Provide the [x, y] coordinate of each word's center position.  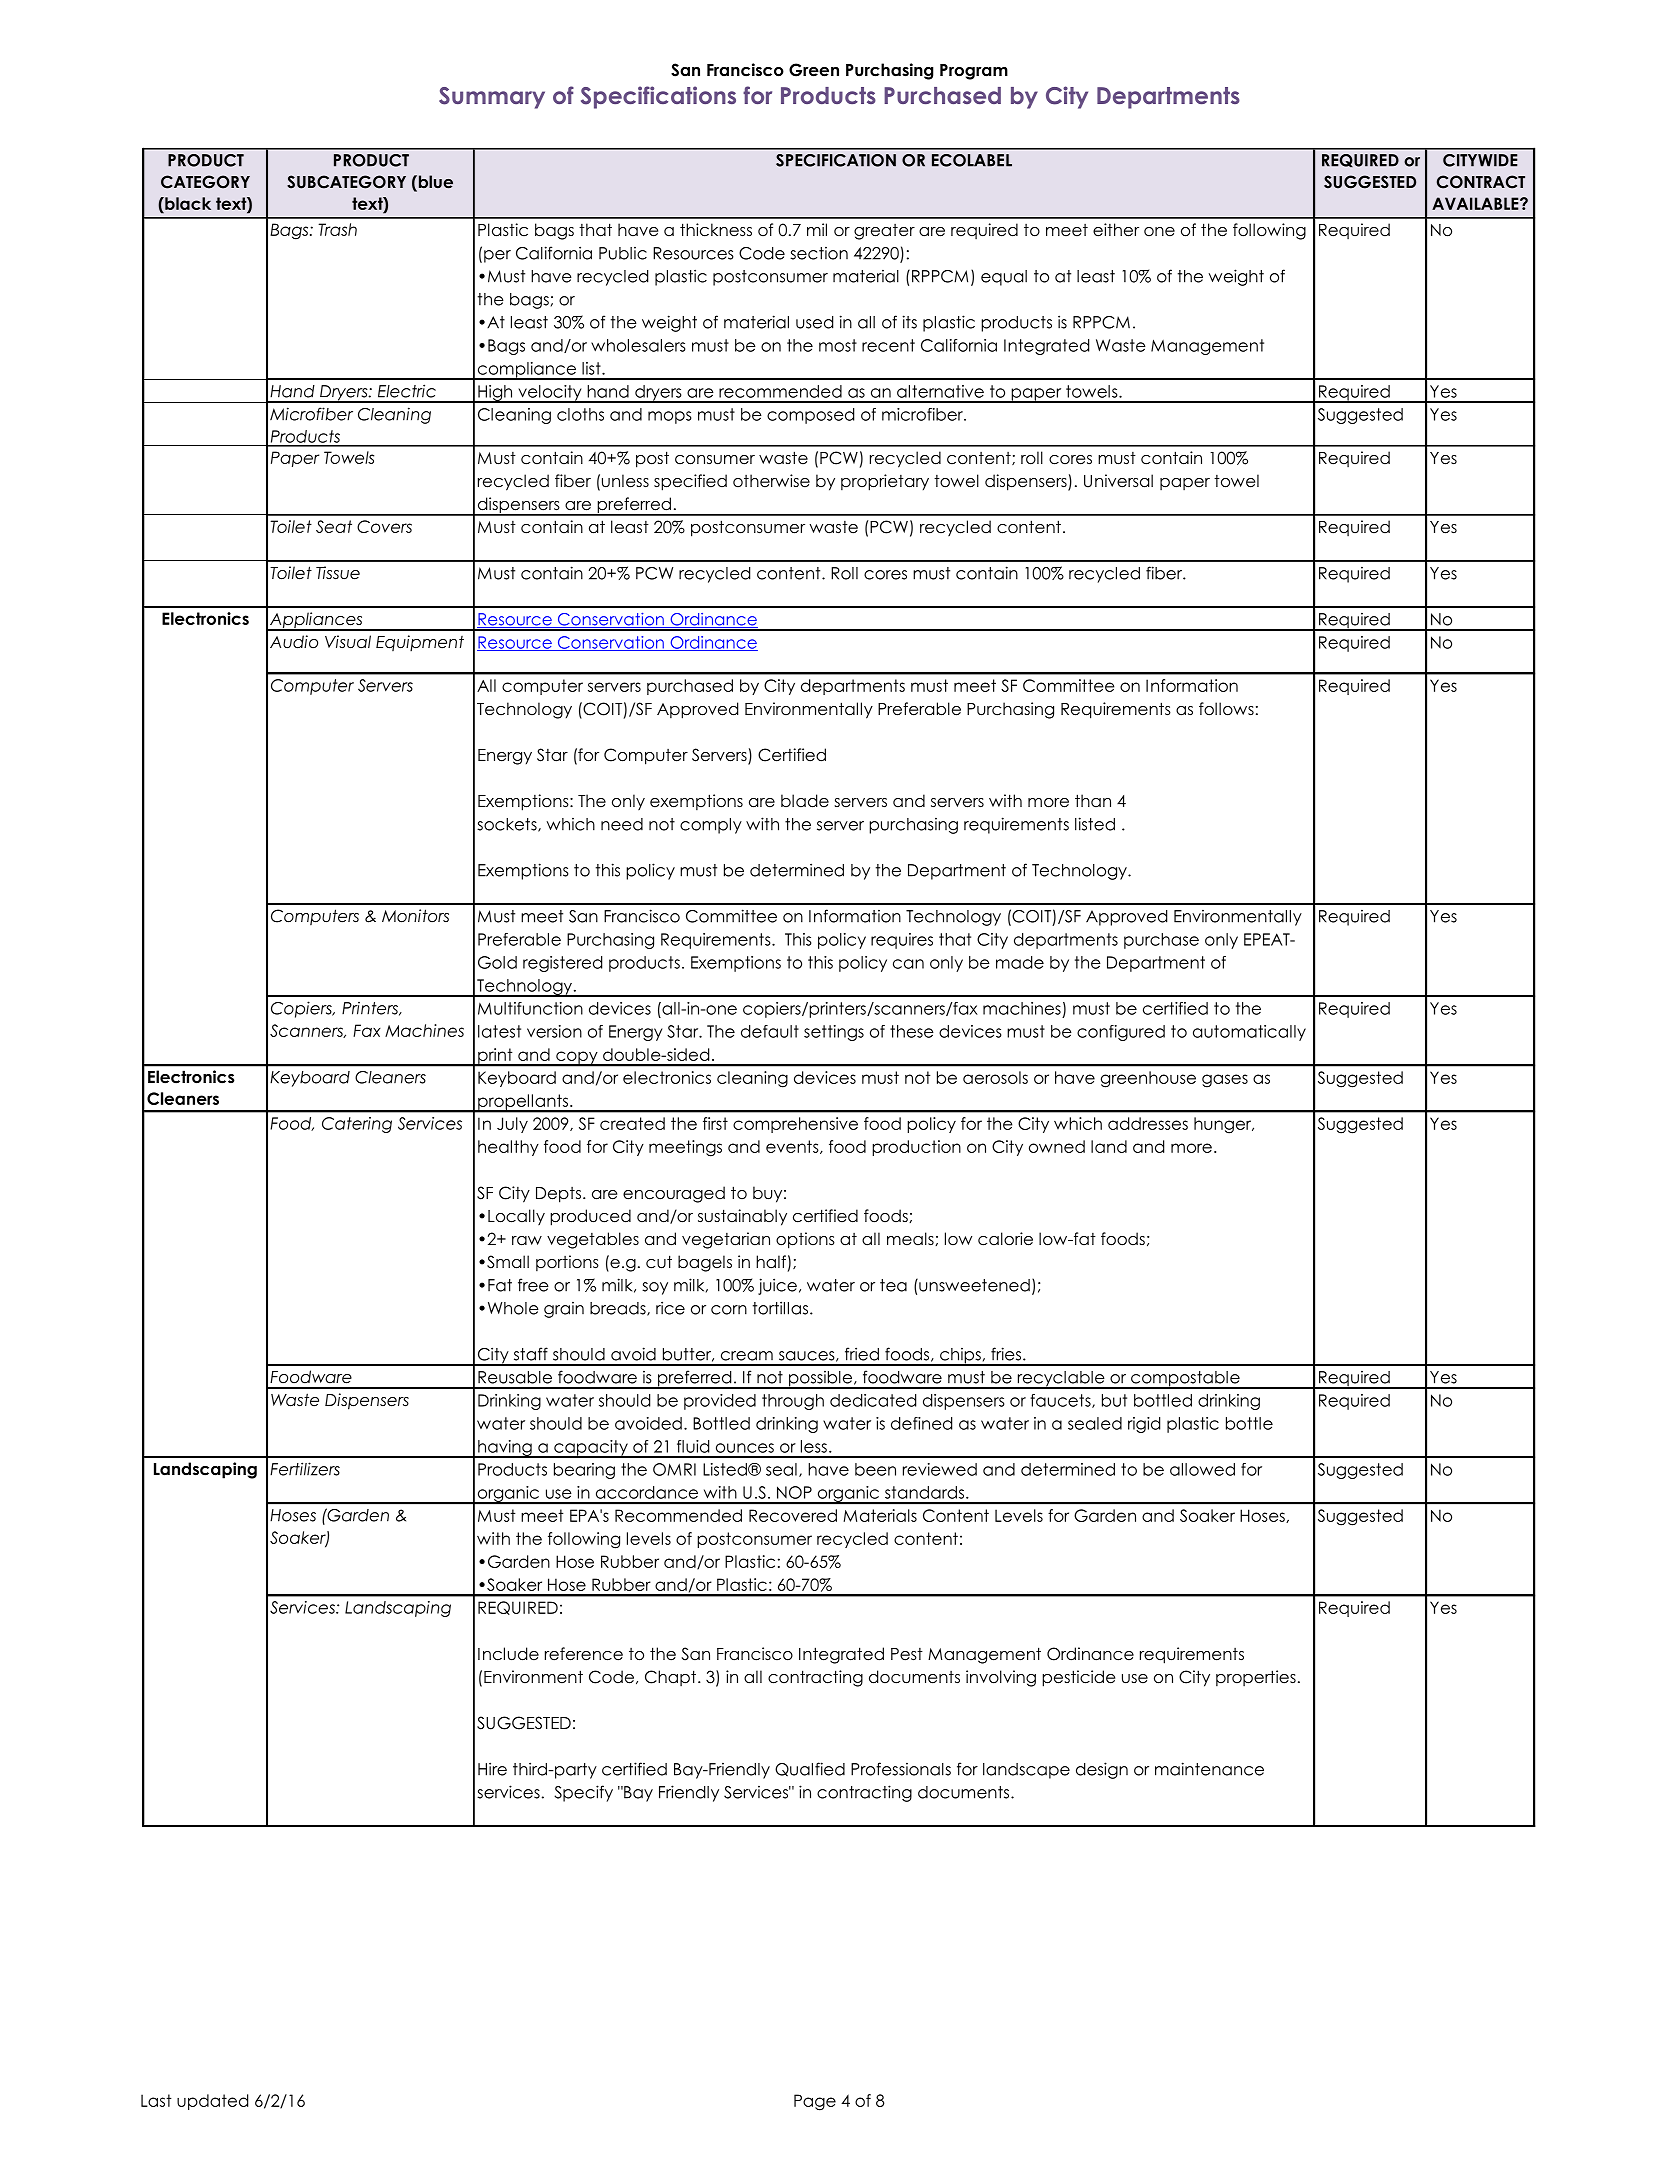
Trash [337, 229]
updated [212, 2102]
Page [815, 2102]
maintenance [1209, 1769]
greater [884, 232]
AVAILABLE [1476, 203]
